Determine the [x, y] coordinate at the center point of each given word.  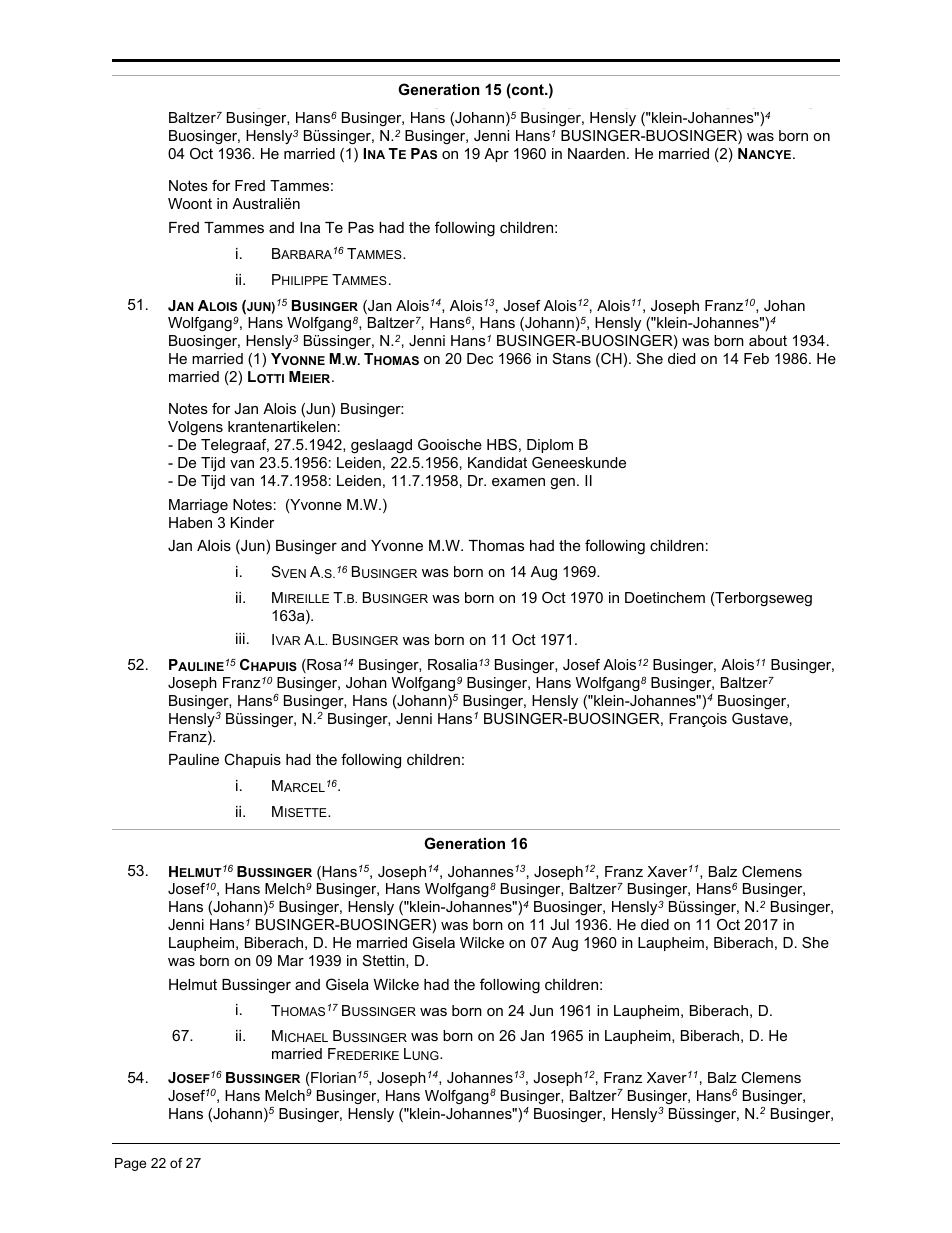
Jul [559, 924]
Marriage [198, 506]
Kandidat [497, 462]
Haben [190, 522]
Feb [756, 358]
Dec [480, 358]
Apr [496, 155]
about [768, 340]
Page [130, 1164]
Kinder [252, 522]
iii [240, 638]
